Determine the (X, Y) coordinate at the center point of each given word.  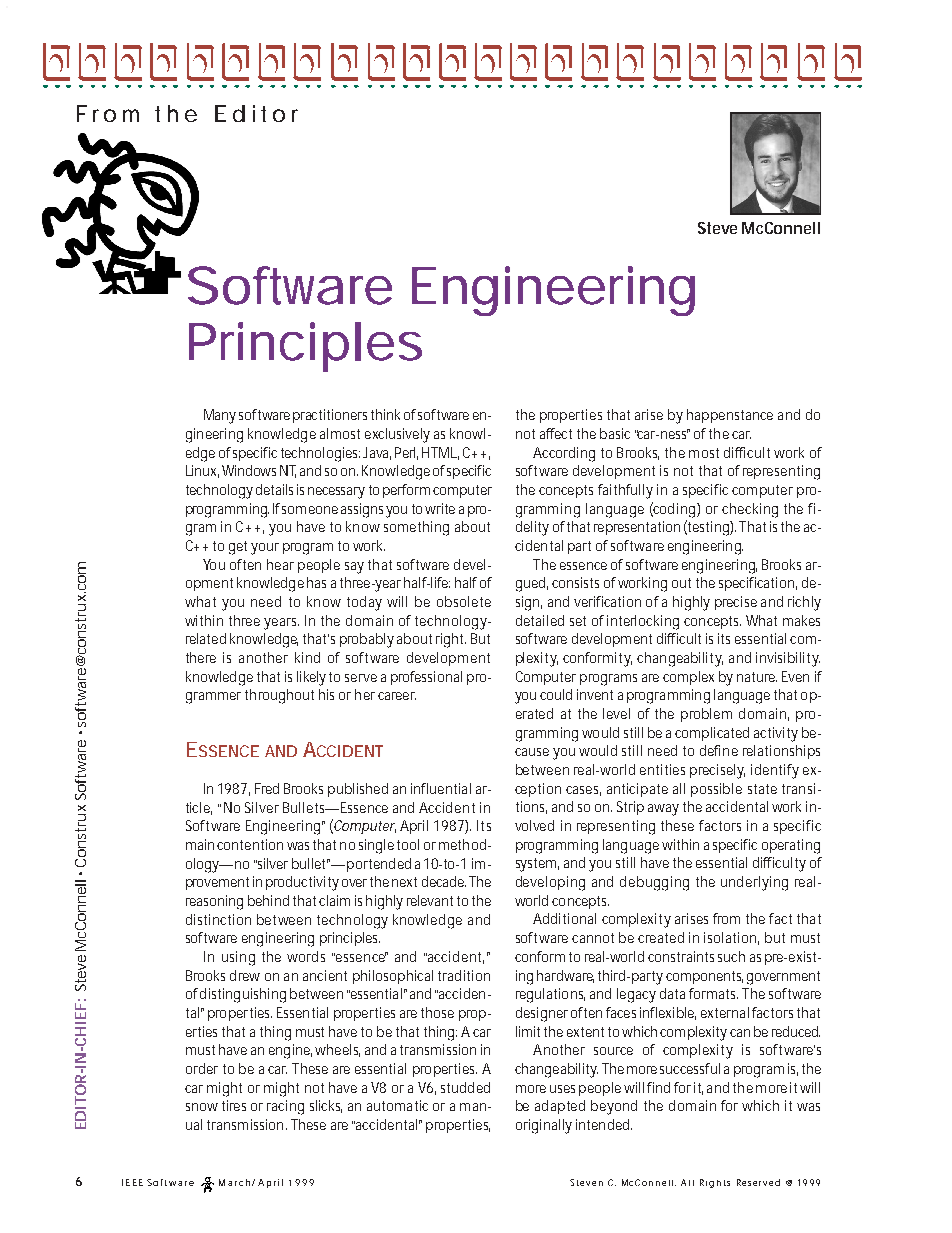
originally (544, 1126)
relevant (430, 900)
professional (426, 678)
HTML (440, 453)
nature (757, 677)
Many (220, 416)
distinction (218, 919)
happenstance (730, 416)
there (201, 657)
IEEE (132, 1182)
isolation (731, 938)
